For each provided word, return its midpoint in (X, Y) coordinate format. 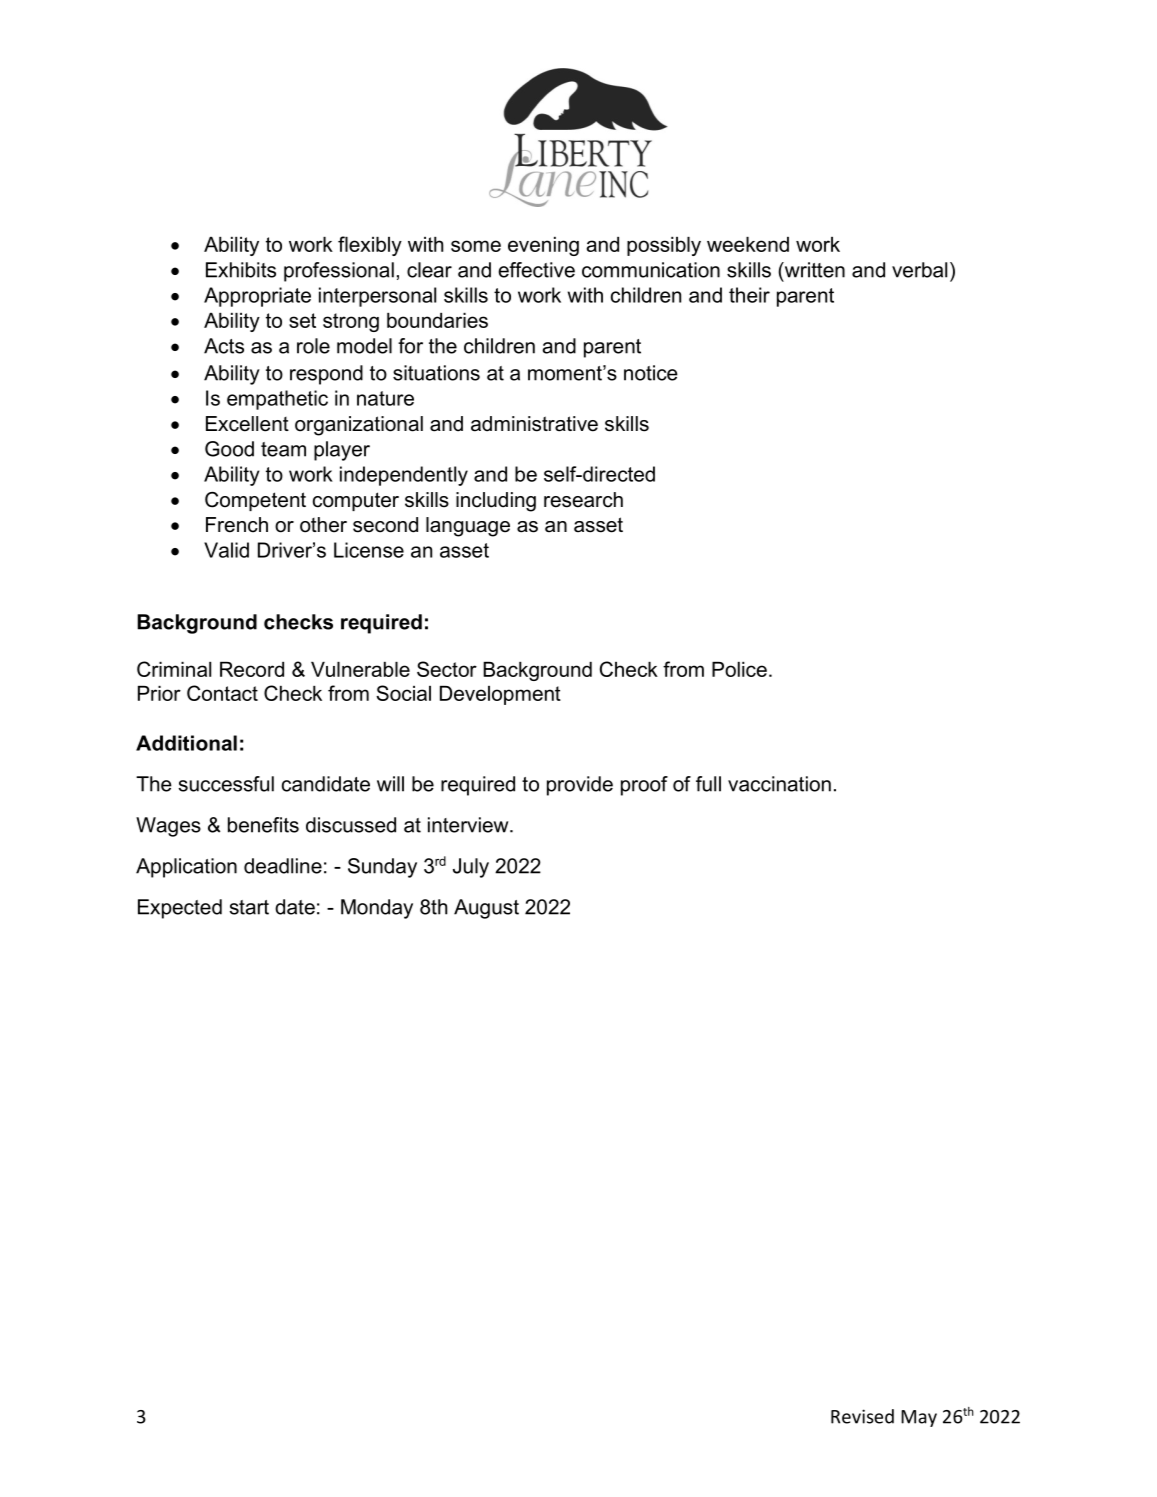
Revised (862, 1416)
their (749, 295)
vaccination (779, 784)
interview (469, 825)
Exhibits (241, 270)
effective (536, 270)
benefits (263, 825)
